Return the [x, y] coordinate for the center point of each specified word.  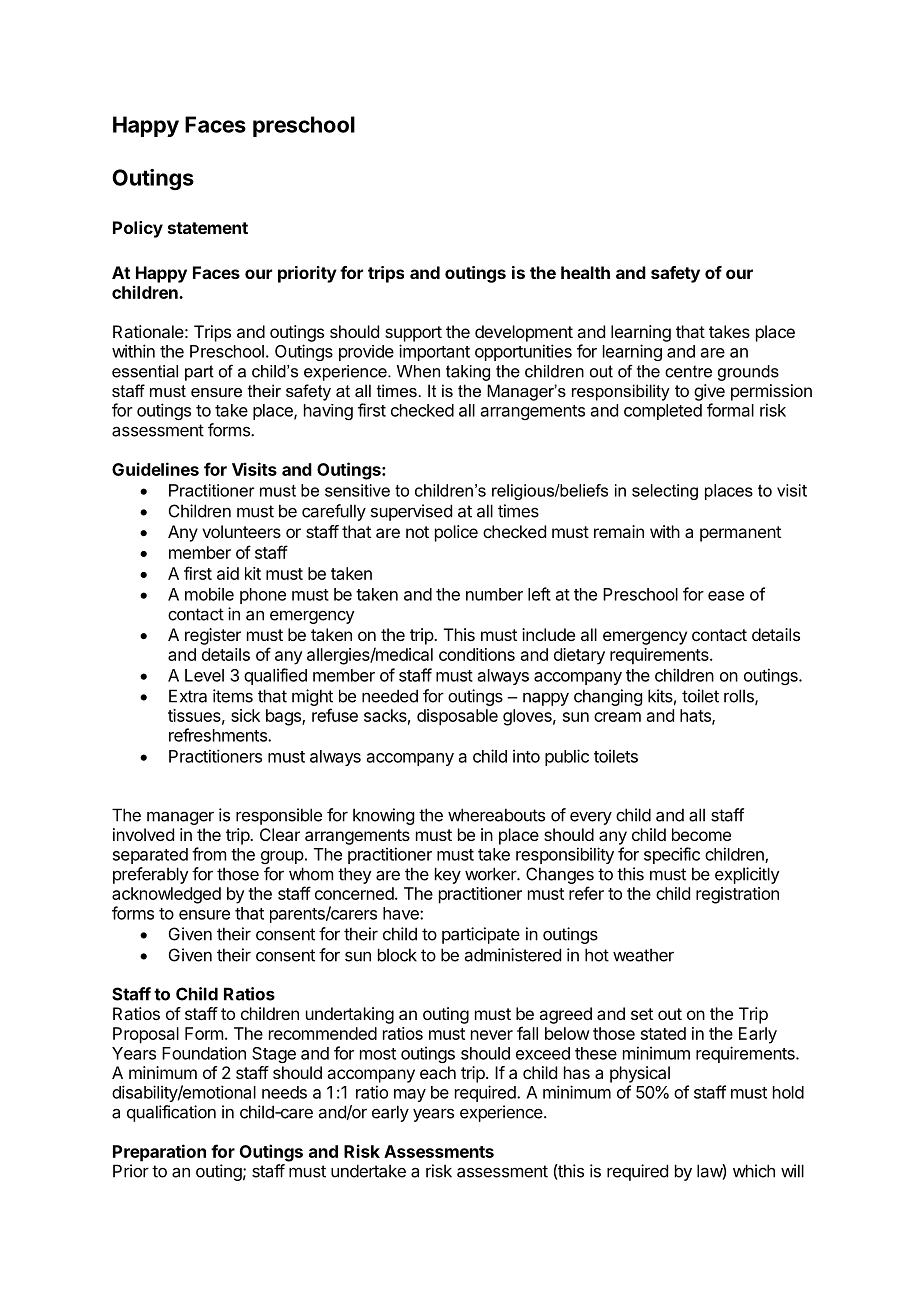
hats [696, 716]
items [233, 696]
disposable [457, 717]
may [410, 1095]
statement [208, 228]
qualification [171, 1113]
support [413, 334]
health [585, 272]
